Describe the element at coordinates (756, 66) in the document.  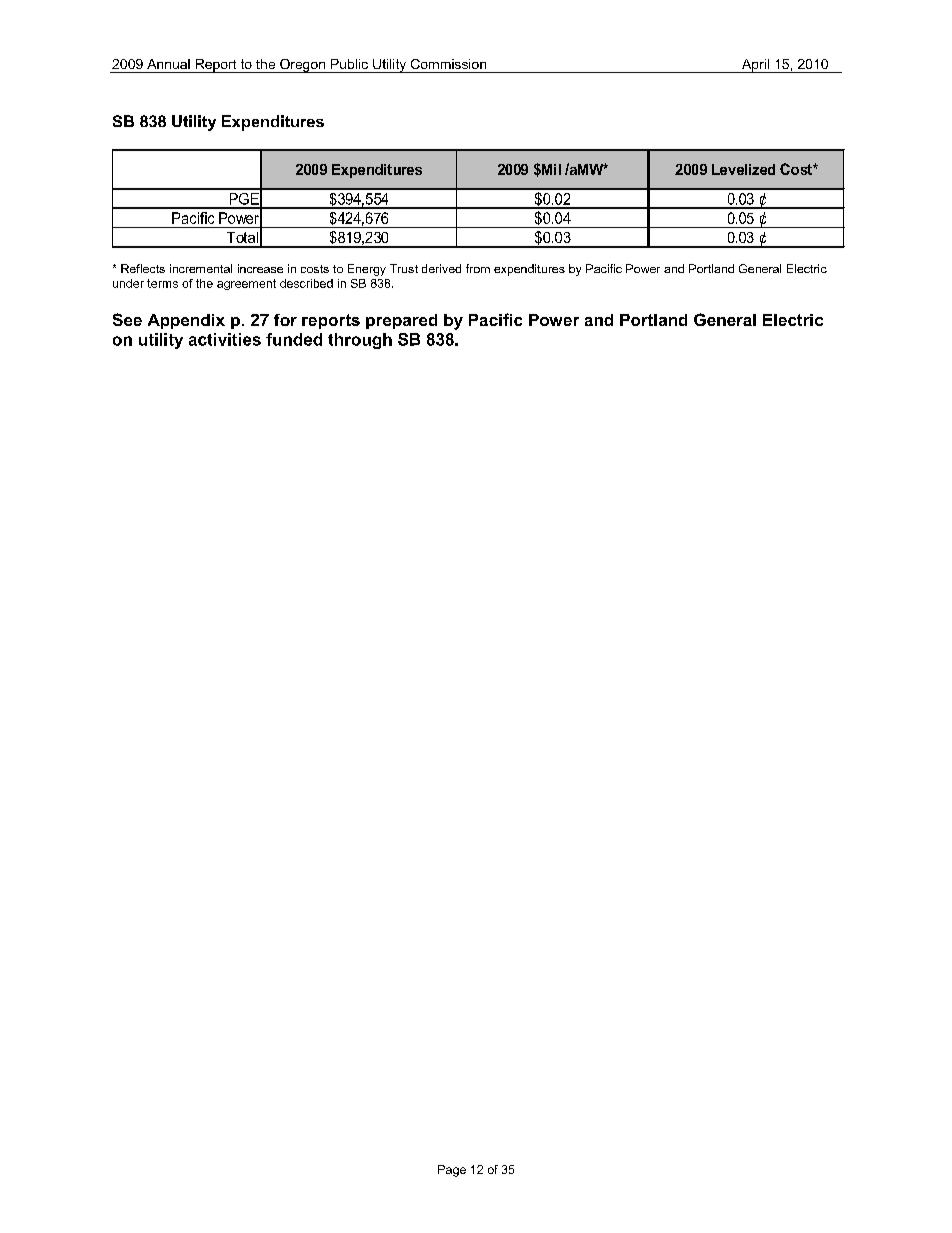
I see `April` at that location.
